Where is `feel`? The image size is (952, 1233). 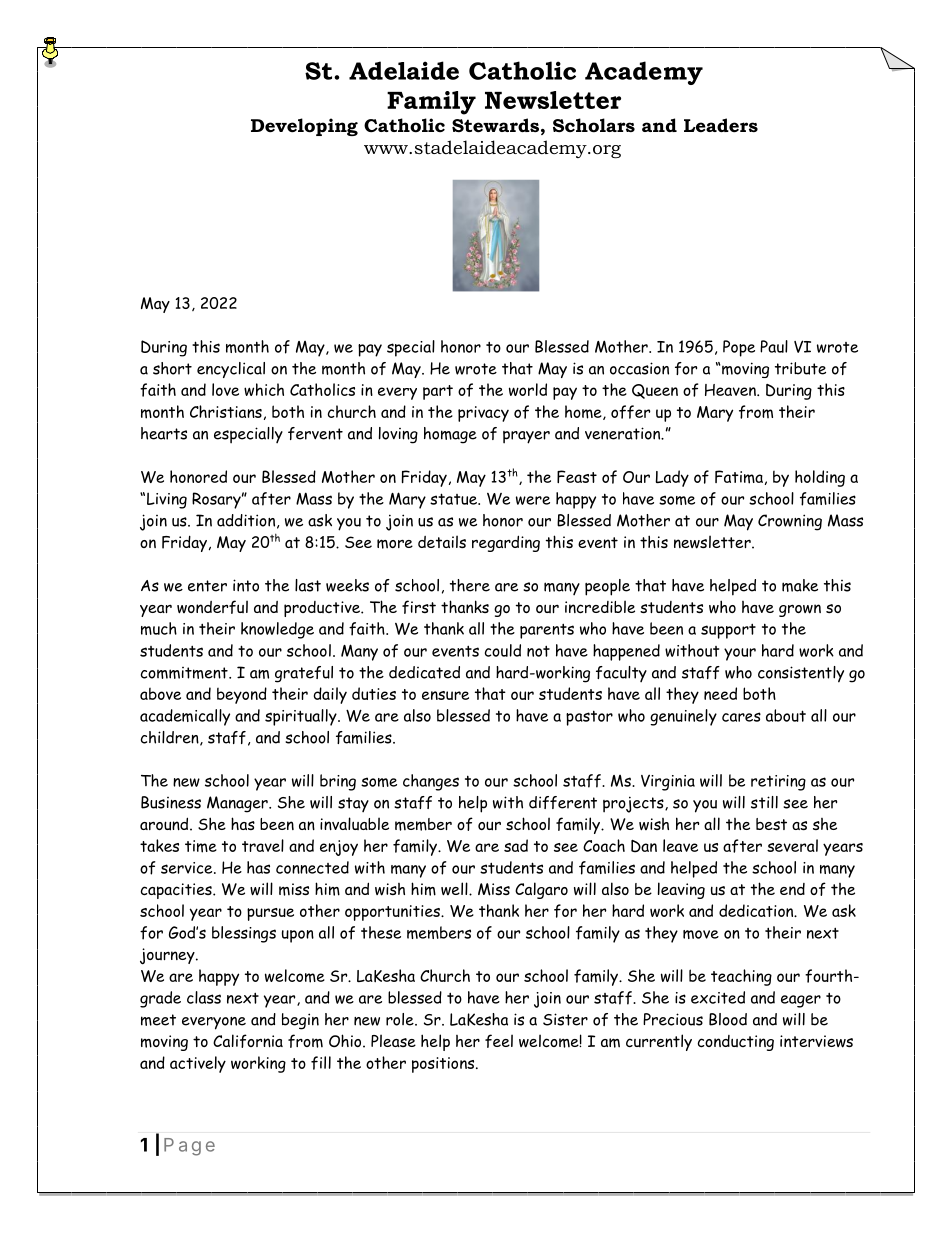 feel is located at coordinates (499, 1041).
